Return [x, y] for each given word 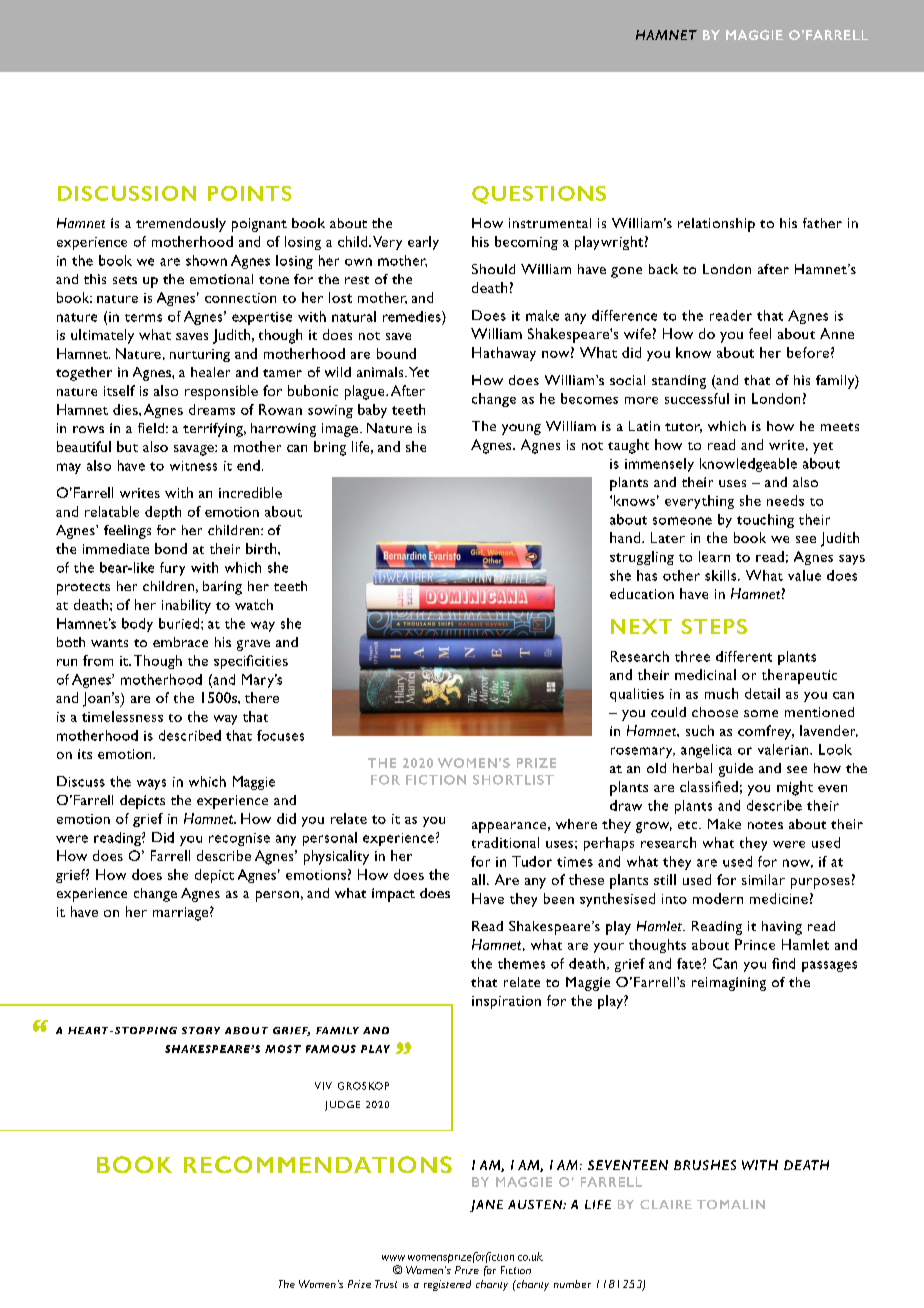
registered [447, 1285]
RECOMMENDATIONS [318, 1164]
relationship [716, 225]
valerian [784, 749]
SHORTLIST [513, 780]
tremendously [181, 225]
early [423, 243]
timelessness [122, 716]
